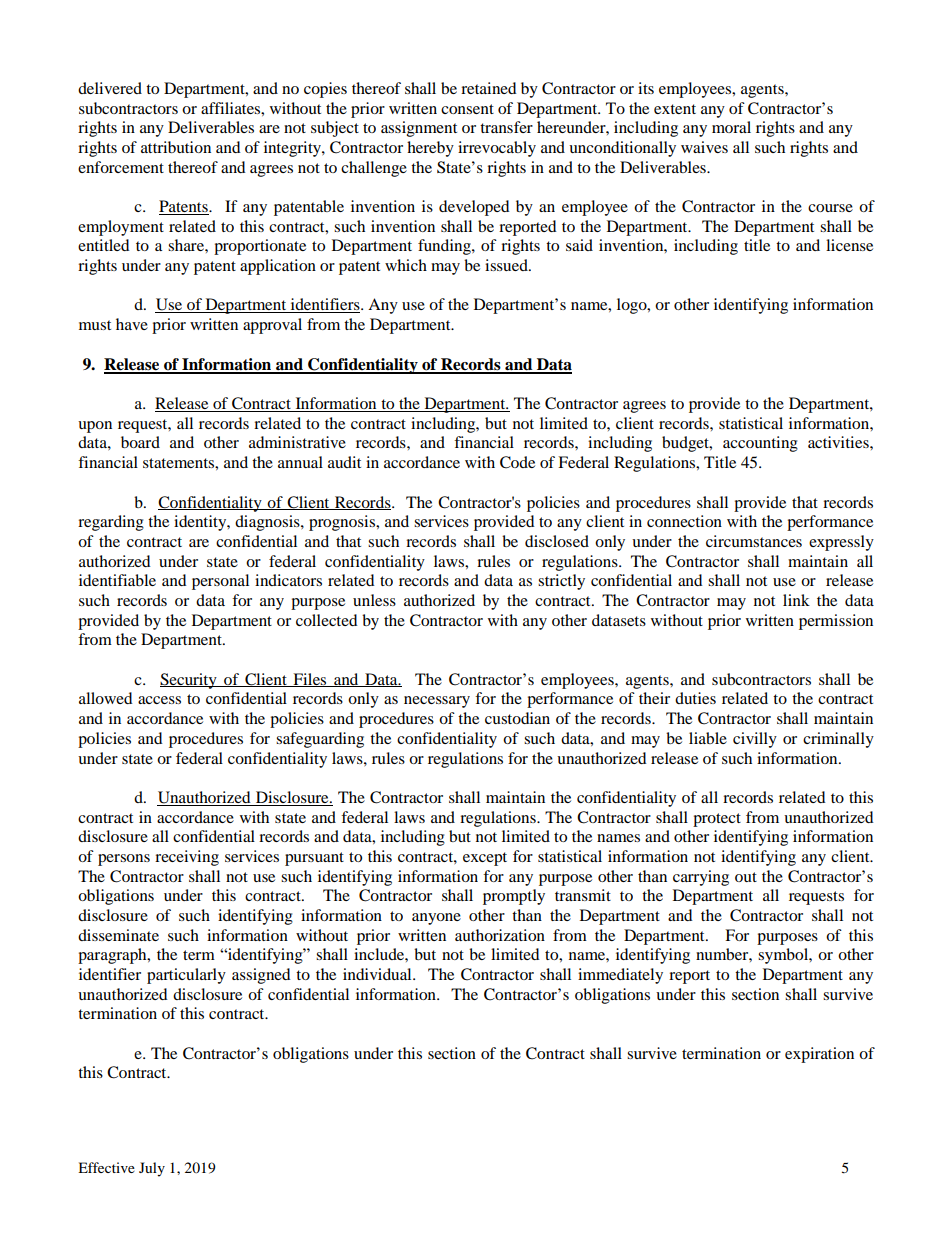  I want to click on receiving, so click(187, 858).
